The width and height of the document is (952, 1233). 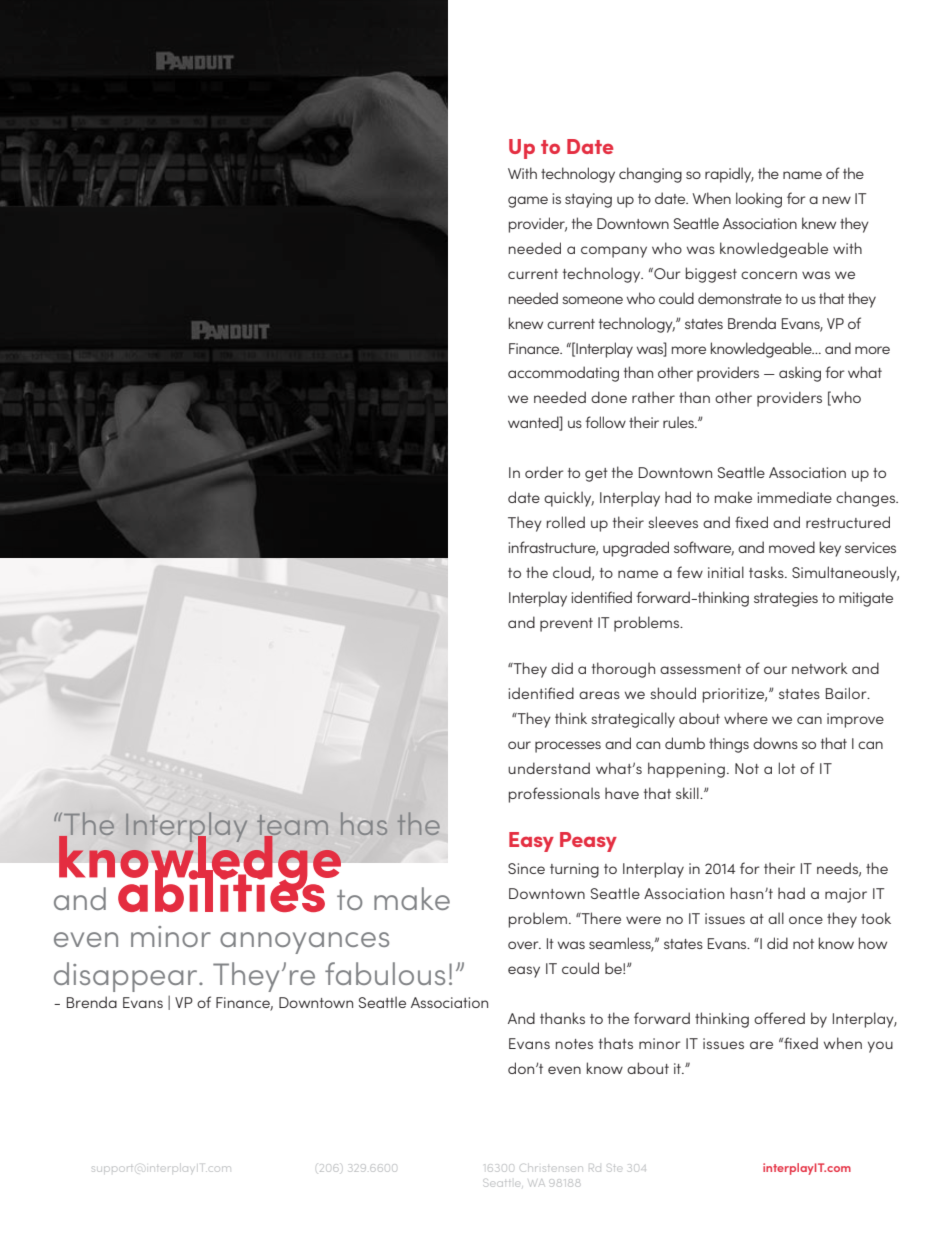 I want to click on resolve, so click(x=550, y=248).
